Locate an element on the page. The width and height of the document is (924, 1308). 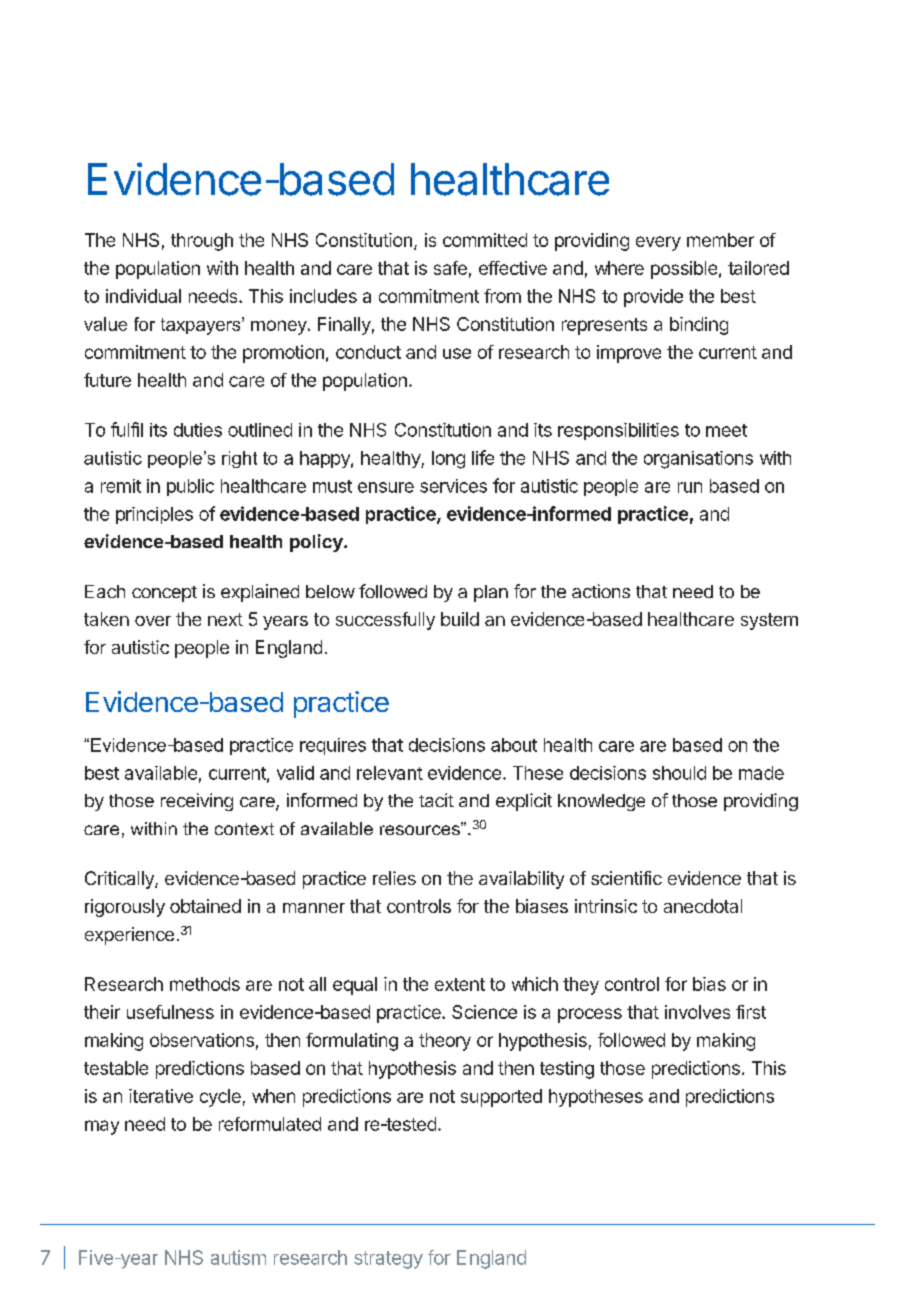
through is located at coordinates (202, 242).
